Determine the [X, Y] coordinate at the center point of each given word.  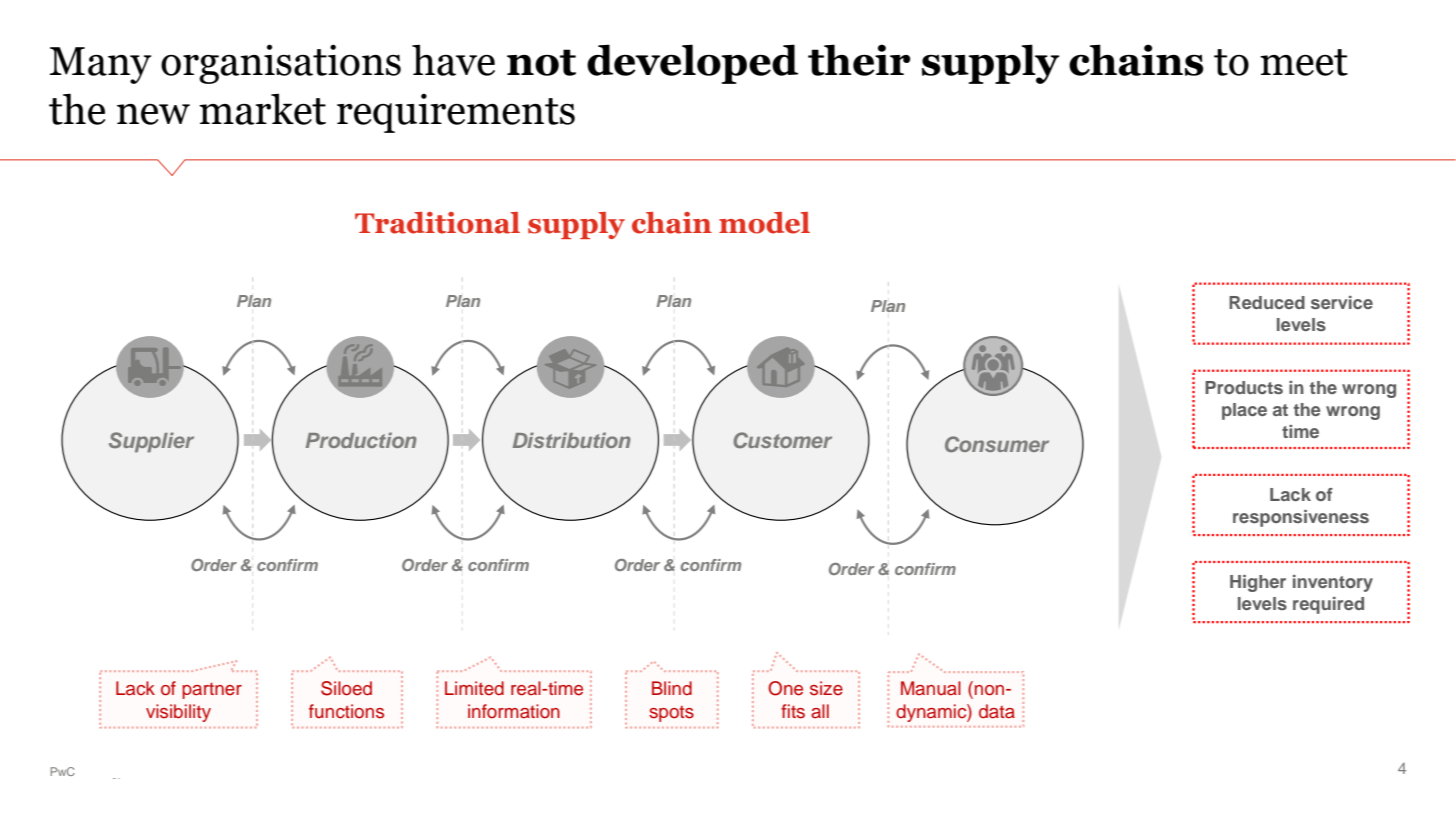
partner [212, 691]
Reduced [1267, 302]
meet [1304, 62]
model [764, 223]
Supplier [151, 442]
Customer [783, 440]
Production [361, 440]
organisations [281, 64]
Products [1244, 387]
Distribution [572, 440]
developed [692, 64]
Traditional [437, 223]
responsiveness [1301, 518]
